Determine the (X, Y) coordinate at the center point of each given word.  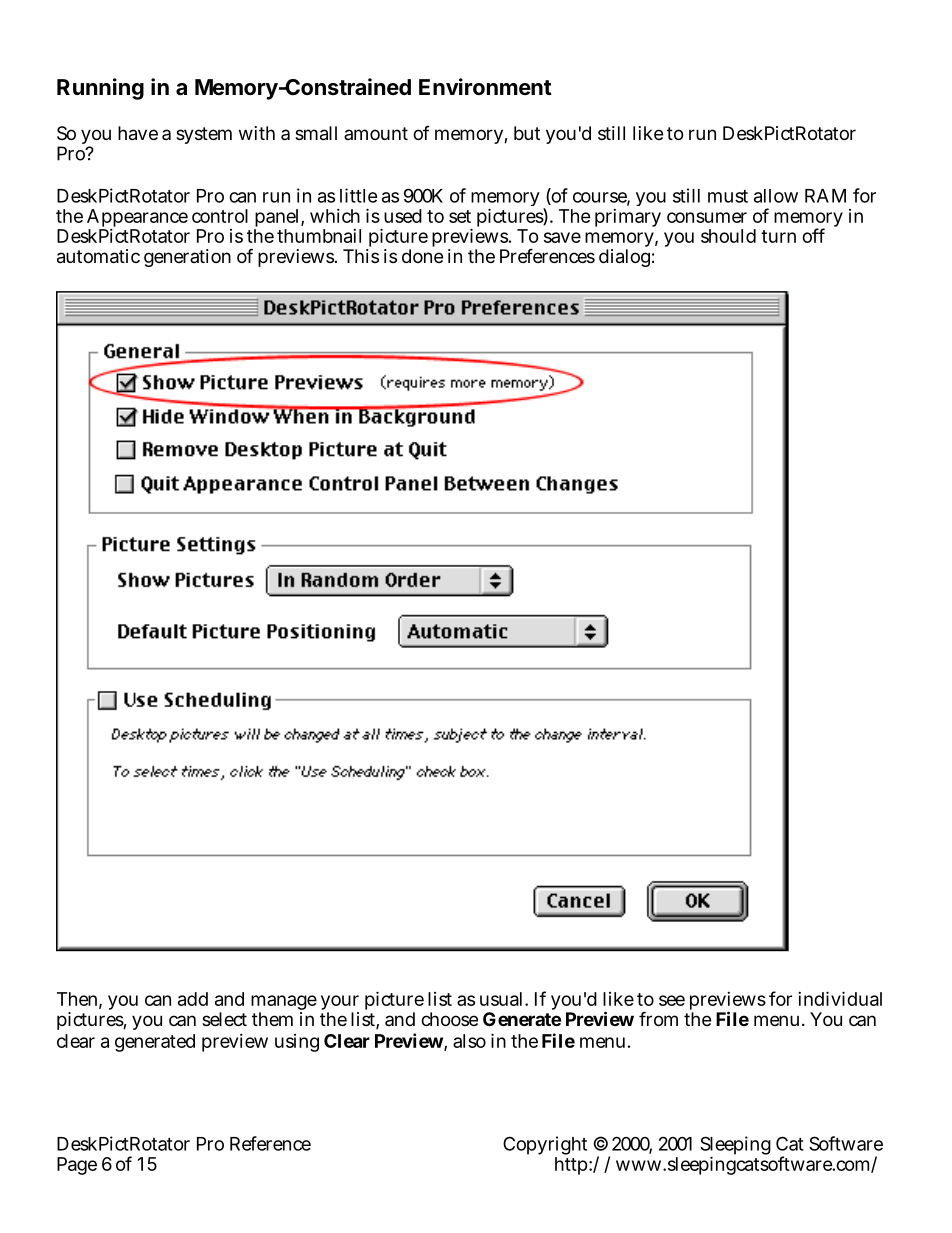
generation (187, 258)
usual (503, 999)
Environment (485, 86)
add (193, 999)
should (728, 236)
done (422, 256)
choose (449, 1019)
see (672, 1000)
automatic (98, 256)
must (728, 196)
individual (840, 998)
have (138, 133)
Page (77, 1166)
